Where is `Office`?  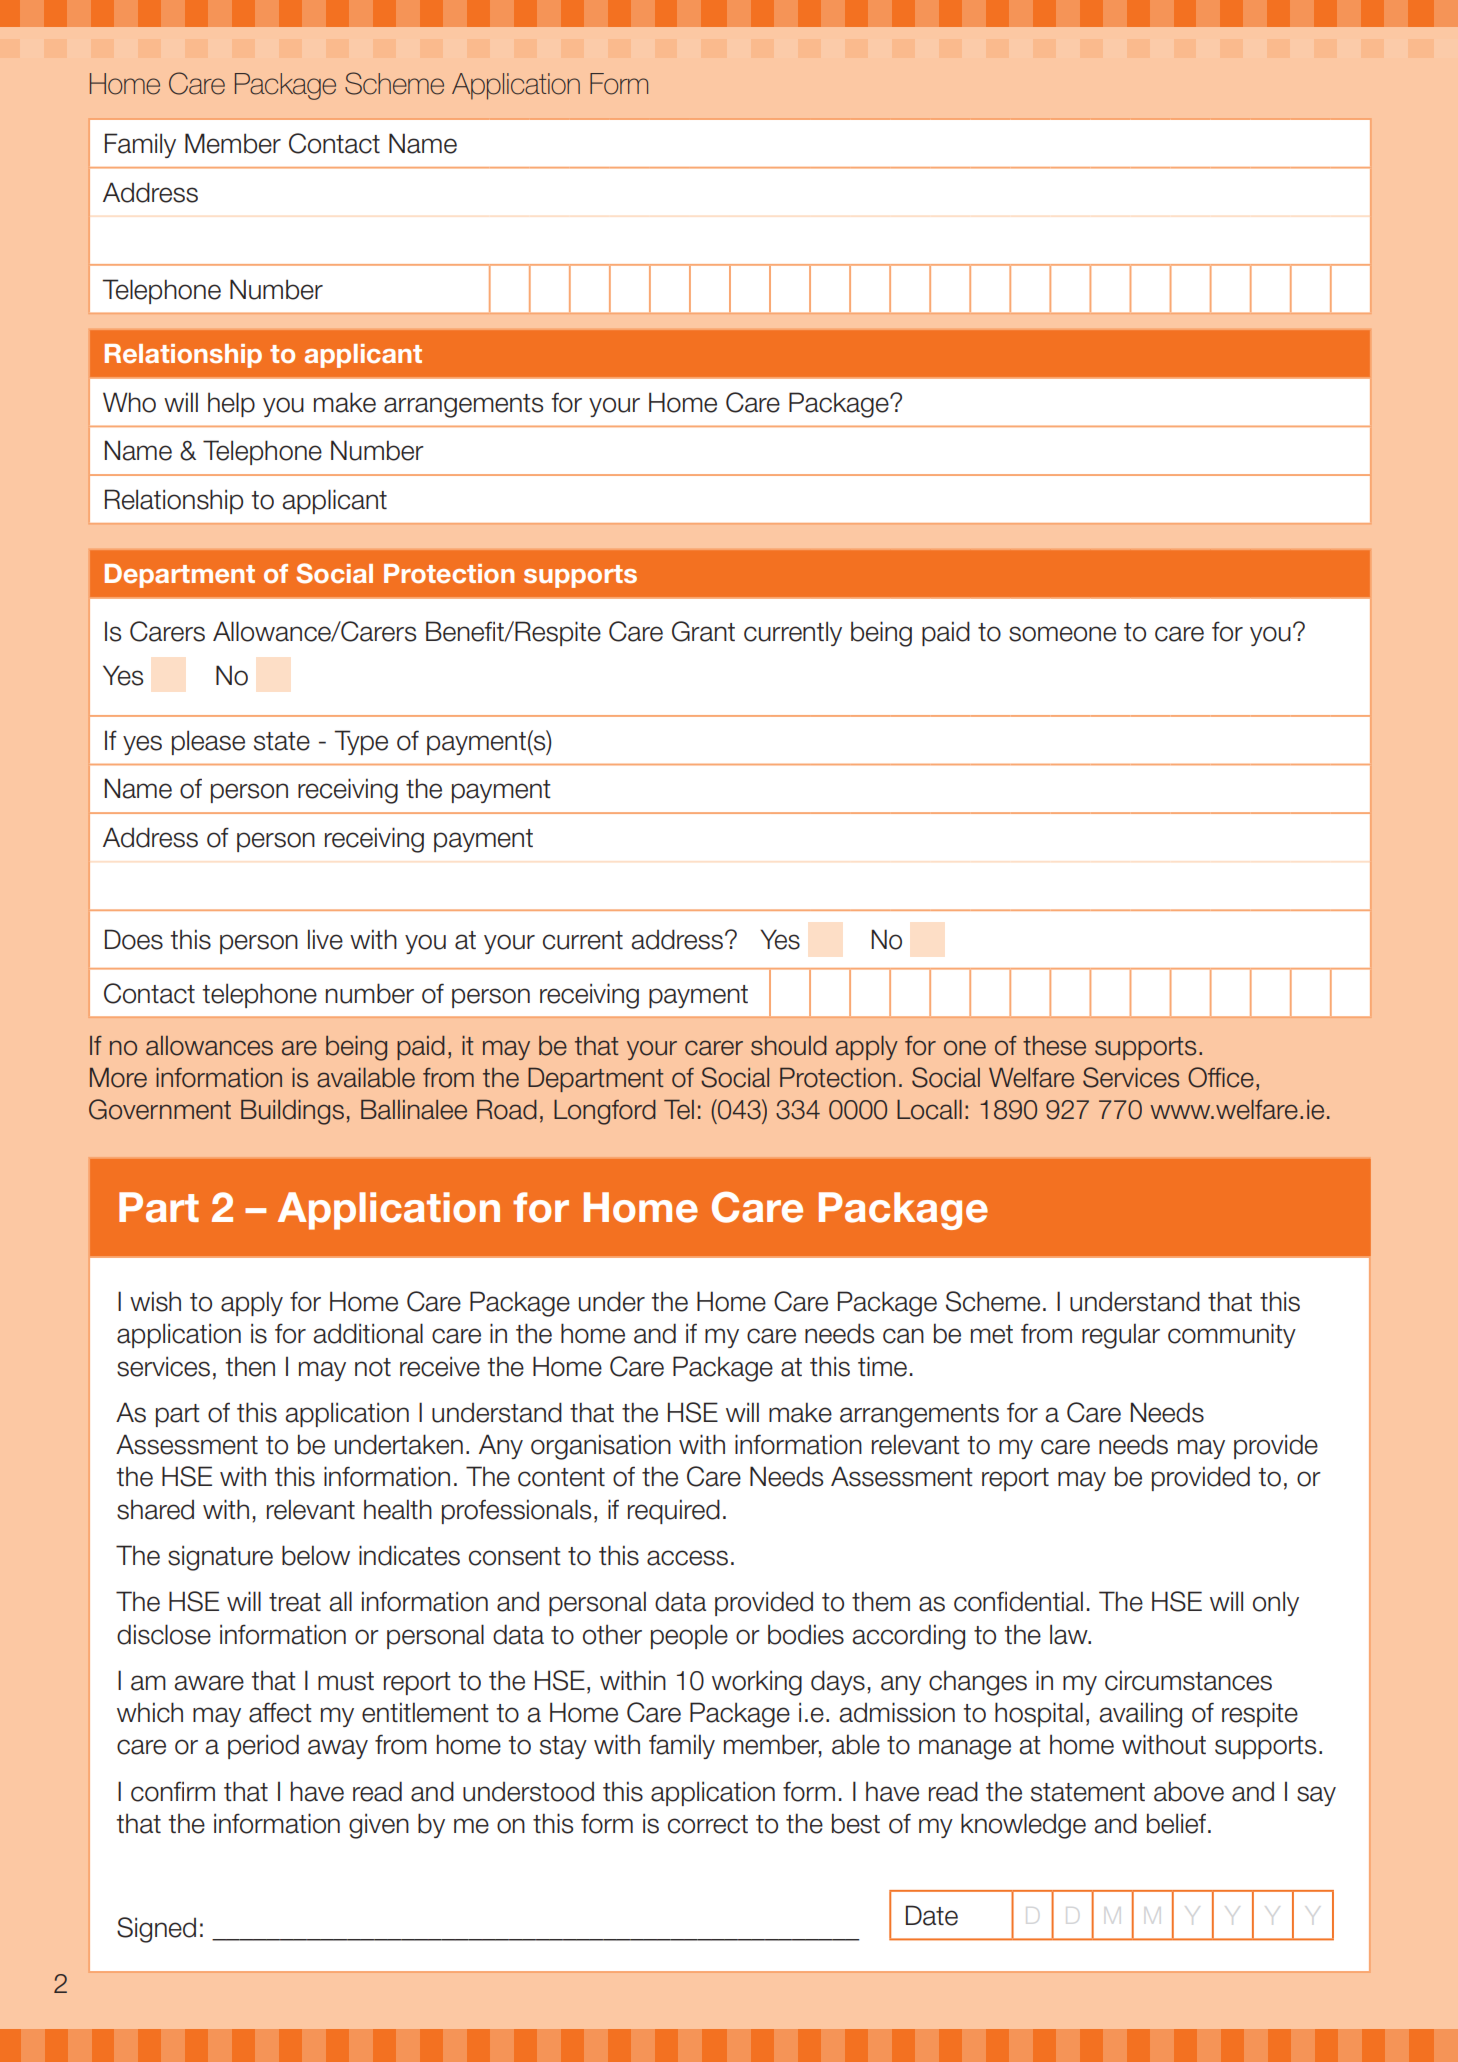 Office is located at coordinates (1221, 1077).
